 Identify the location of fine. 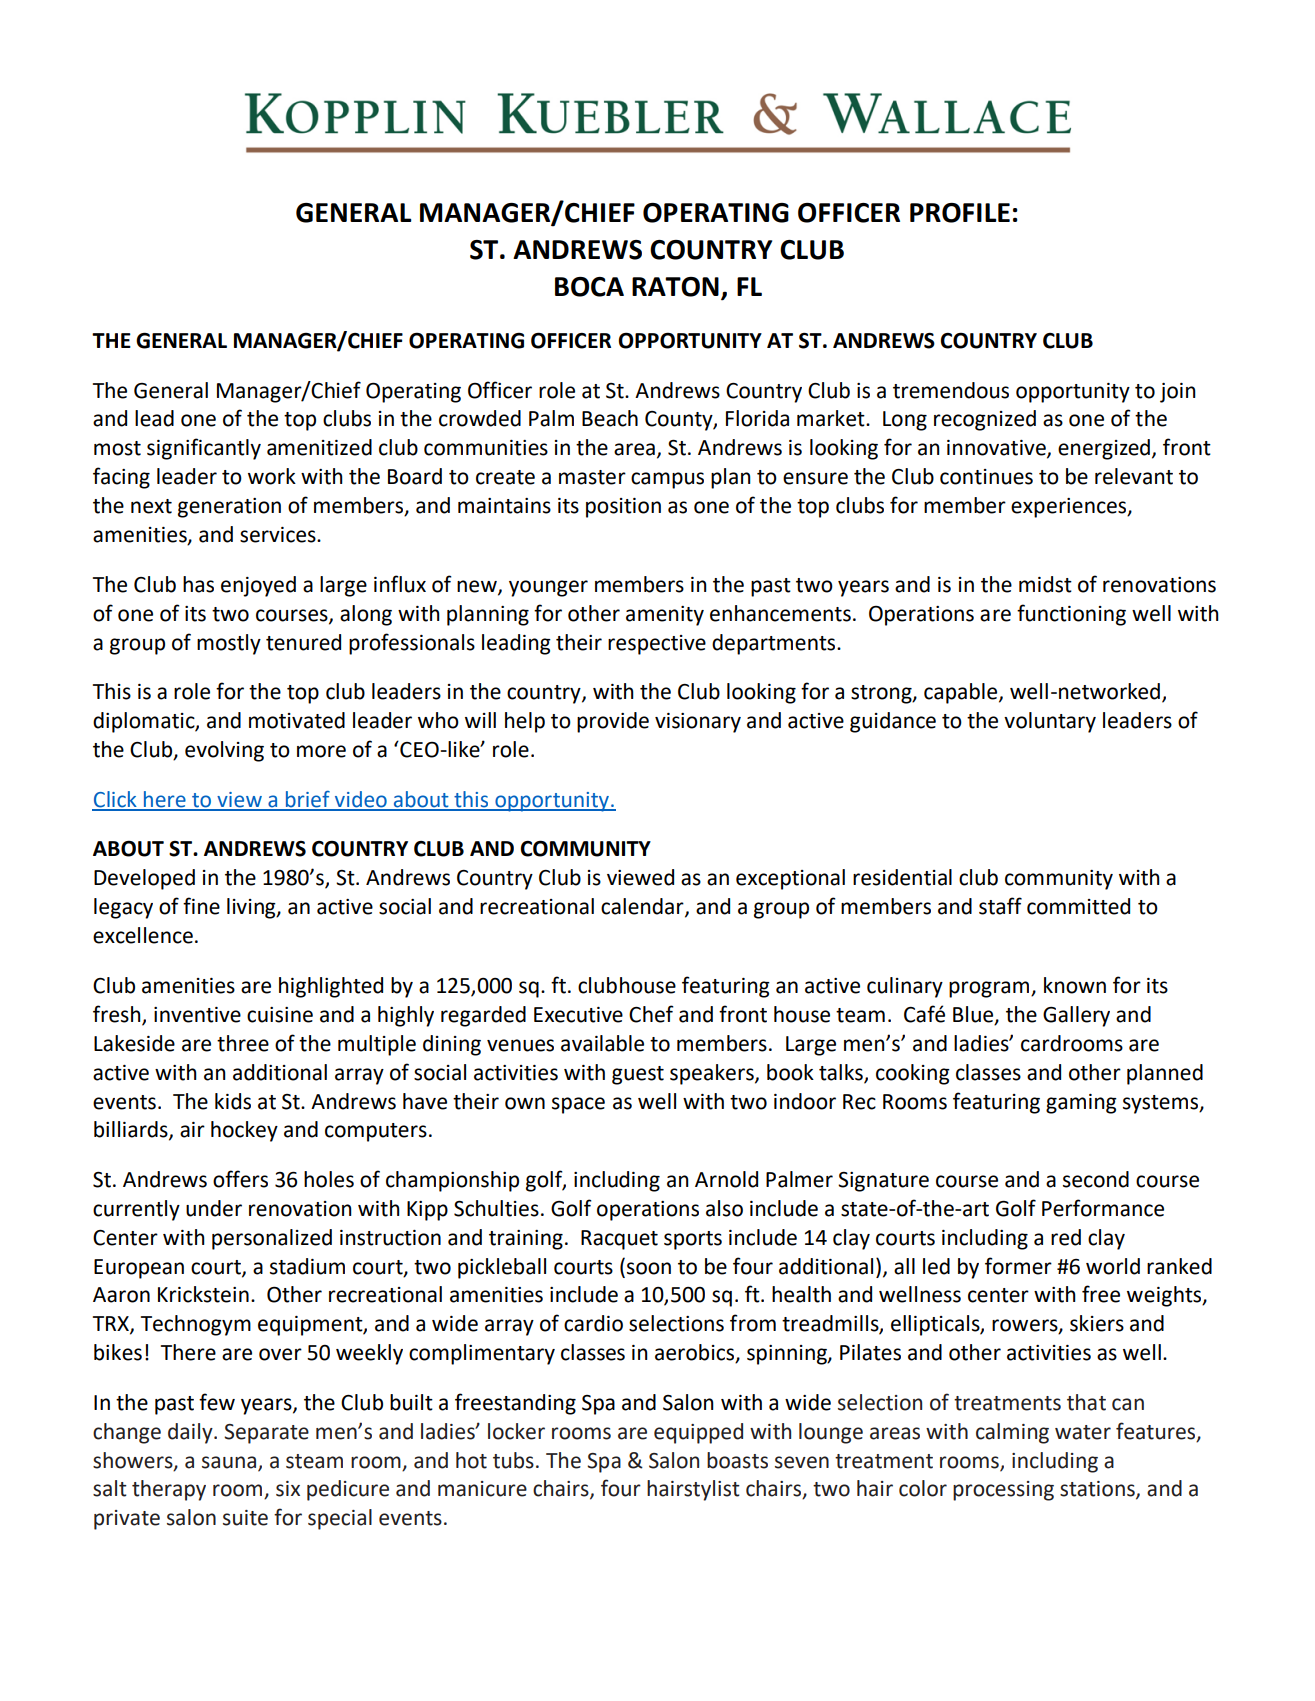
(201, 906).
